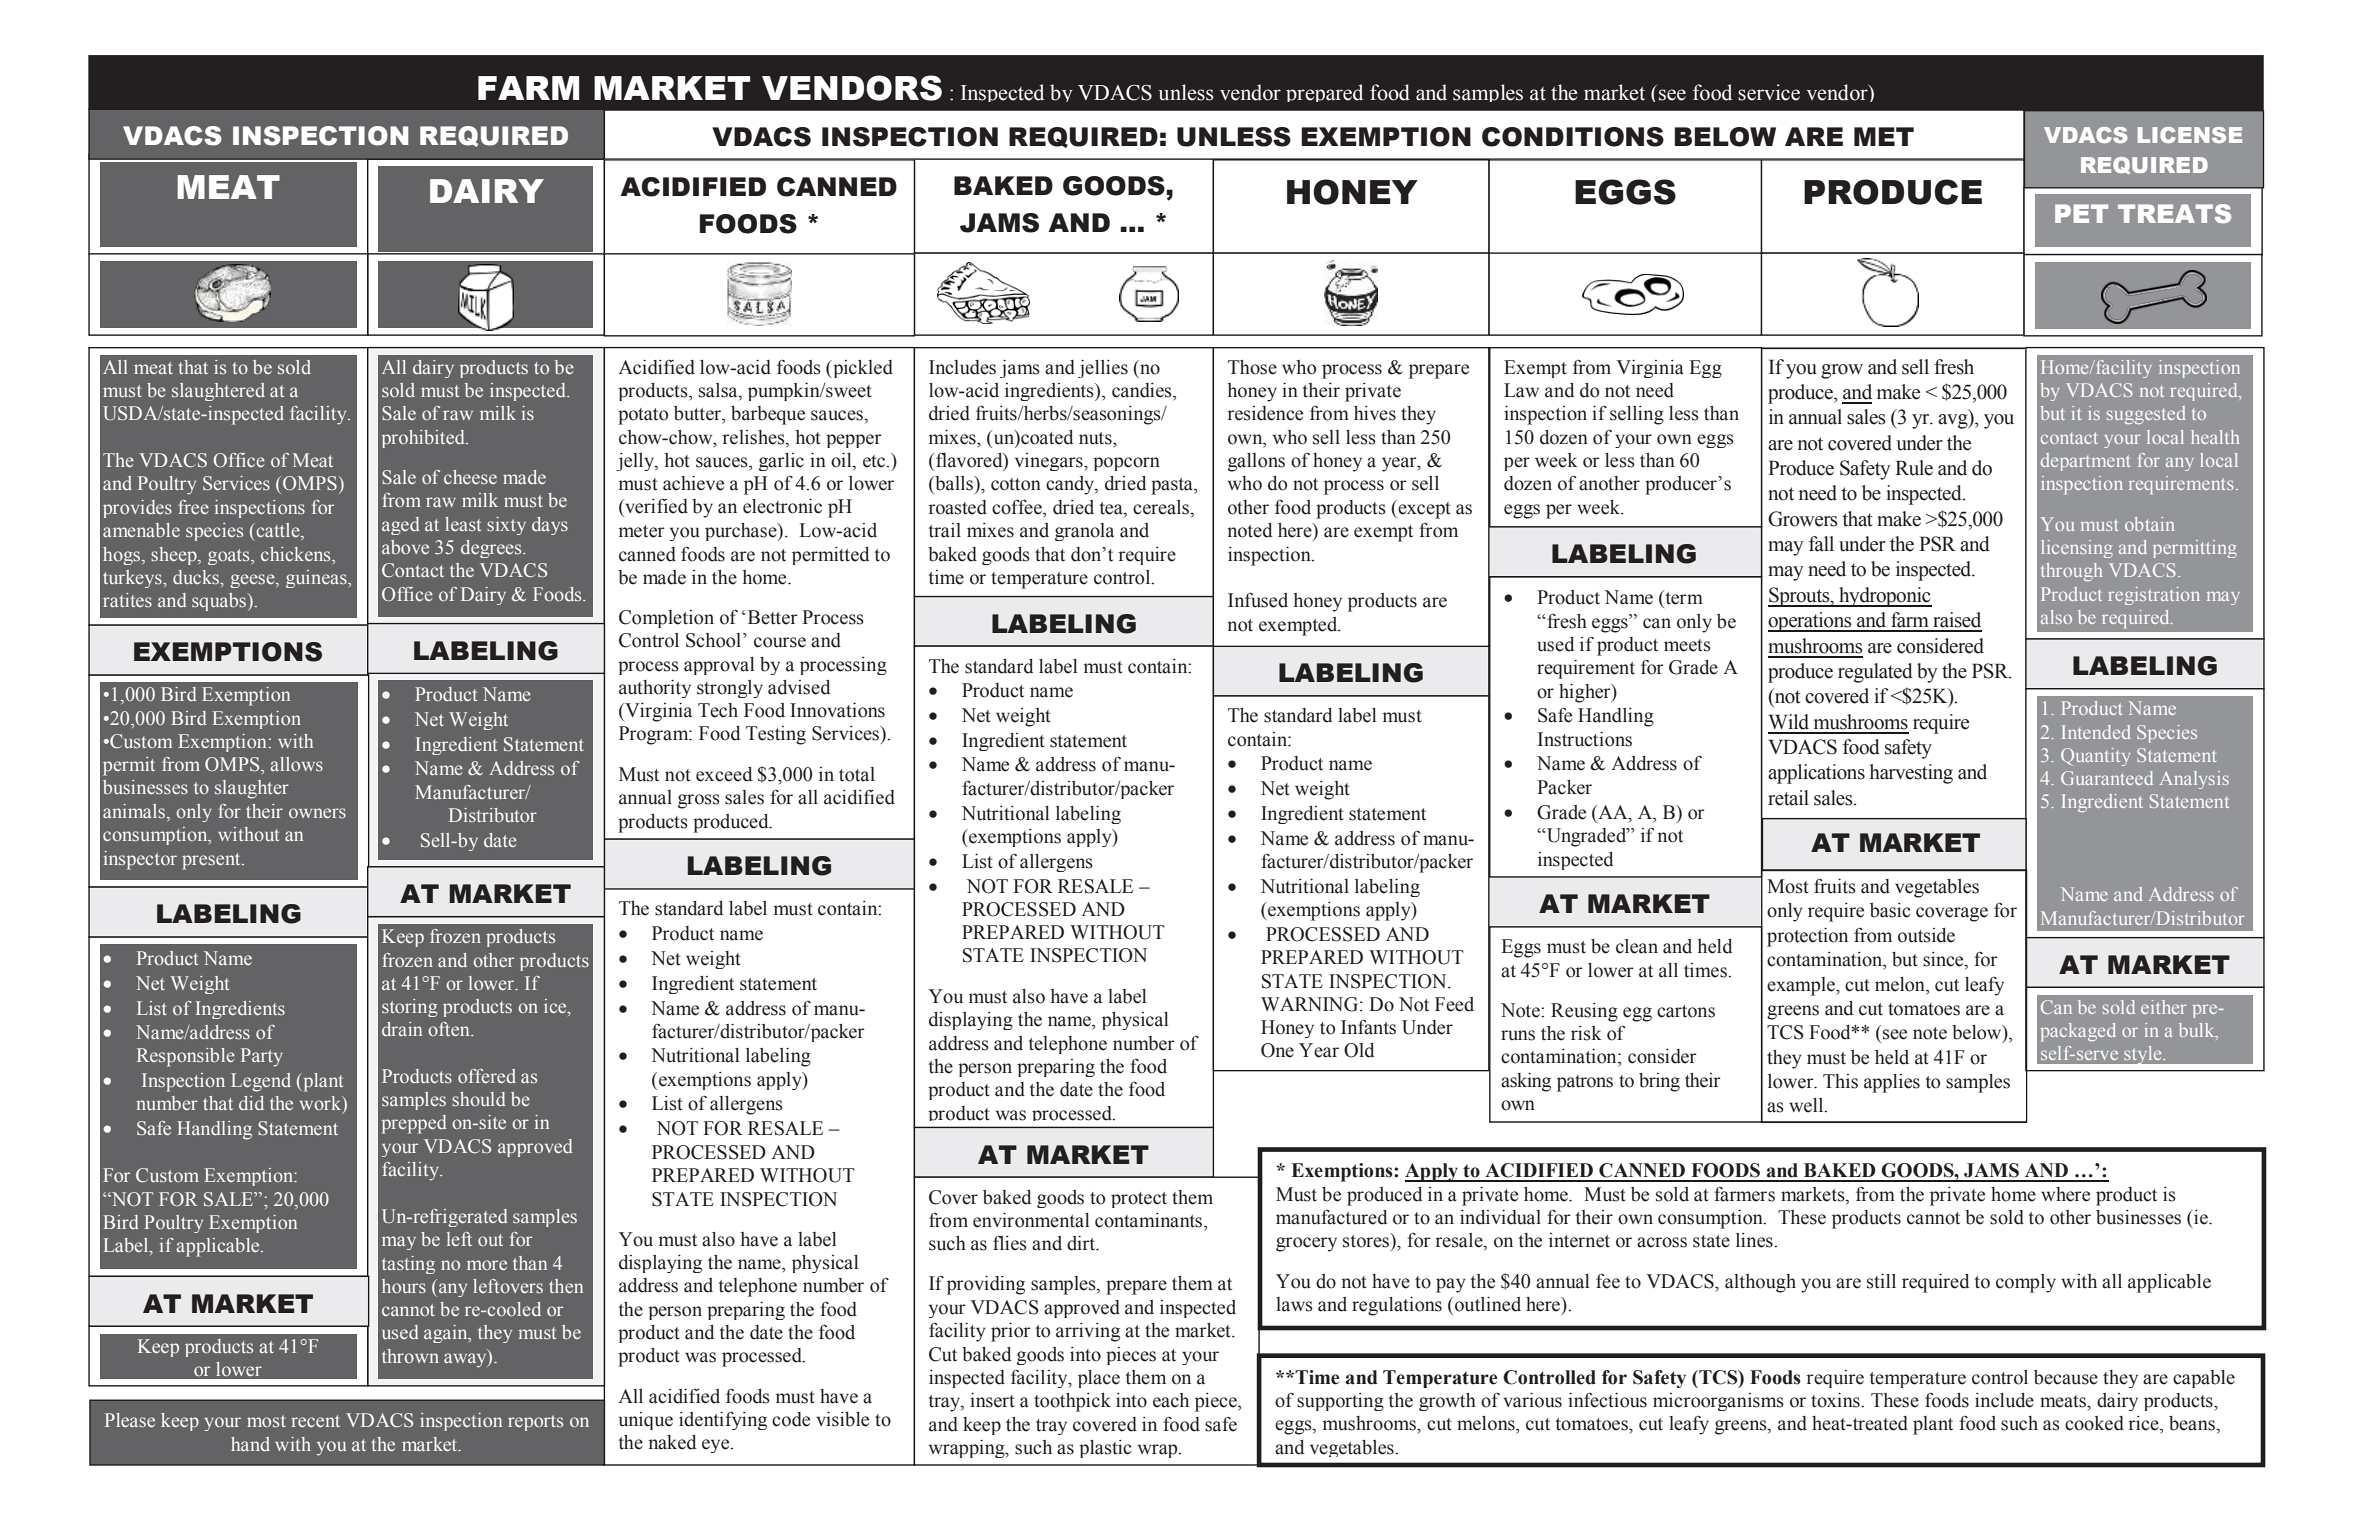  Describe the element at coordinates (862, 369) in the document. I see `pickled` at that location.
